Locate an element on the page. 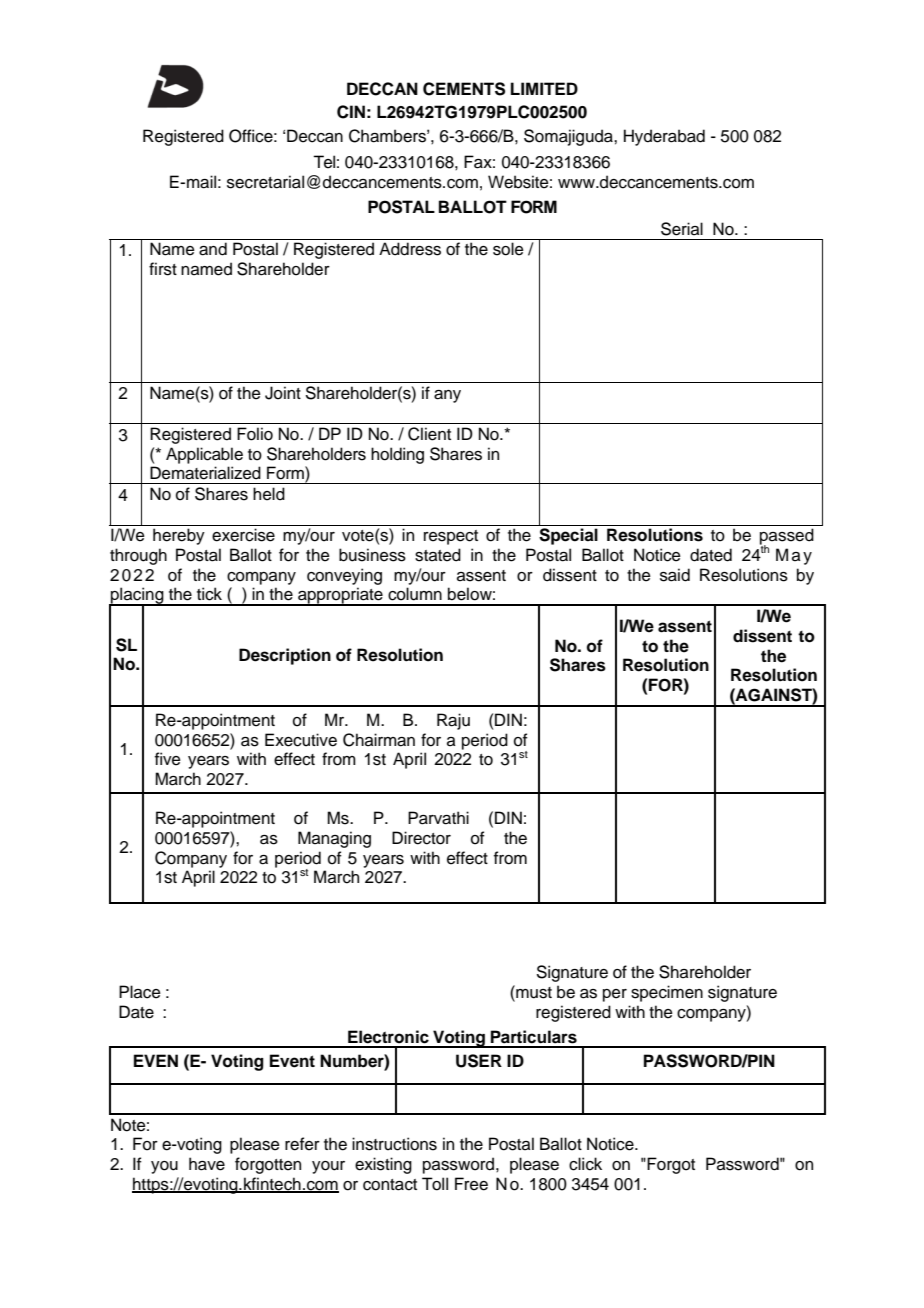 The height and width of the document is (1308, 924). Folio is located at coordinates (255, 434).
